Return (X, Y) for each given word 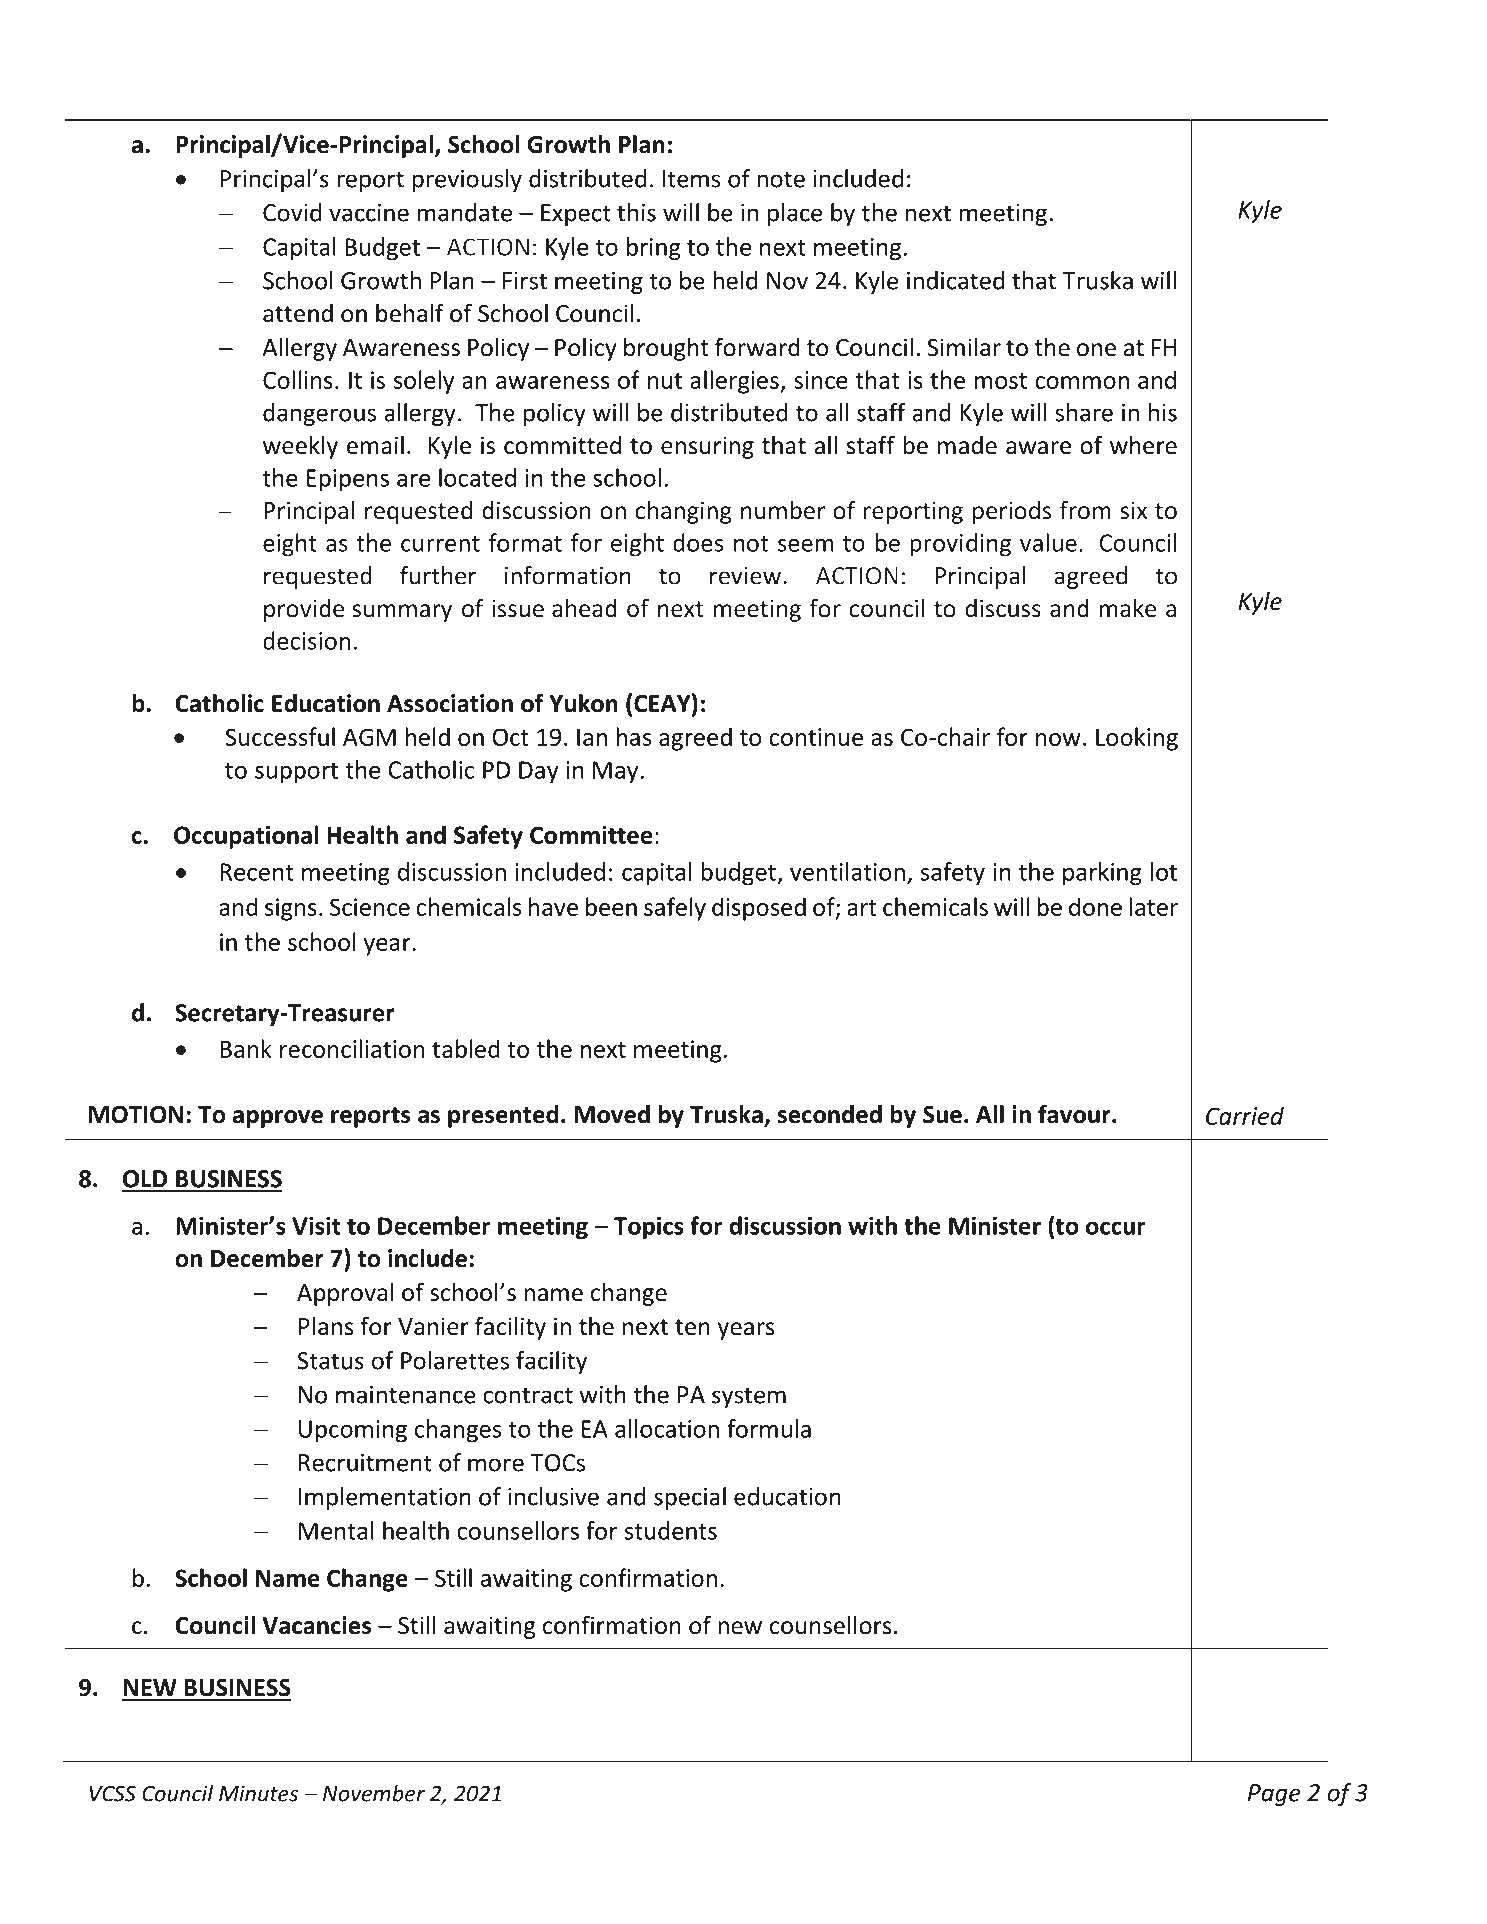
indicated (955, 280)
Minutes (258, 1793)
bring (654, 249)
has (633, 736)
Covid (292, 212)
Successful (280, 736)
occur (1116, 1228)
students (671, 1530)
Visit (316, 1225)
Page (1274, 1795)
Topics (649, 1228)
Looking (1137, 739)
